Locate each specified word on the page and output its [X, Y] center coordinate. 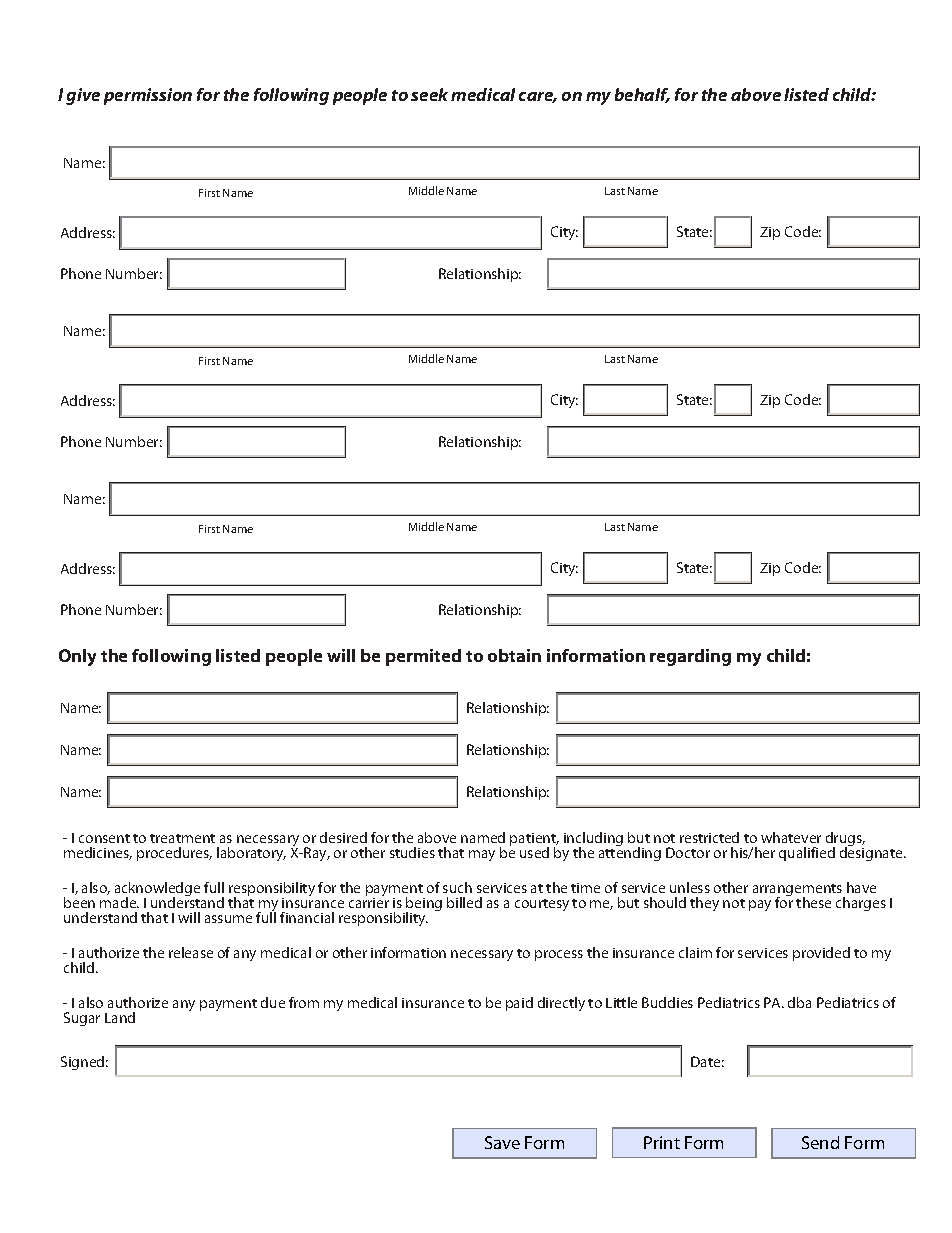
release [191, 952]
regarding [690, 657]
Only [77, 657]
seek [429, 94]
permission [148, 96]
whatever [791, 837]
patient [534, 841]
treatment [182, 838]
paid [519, 1004]
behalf [642, 95]
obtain [514, 655]
